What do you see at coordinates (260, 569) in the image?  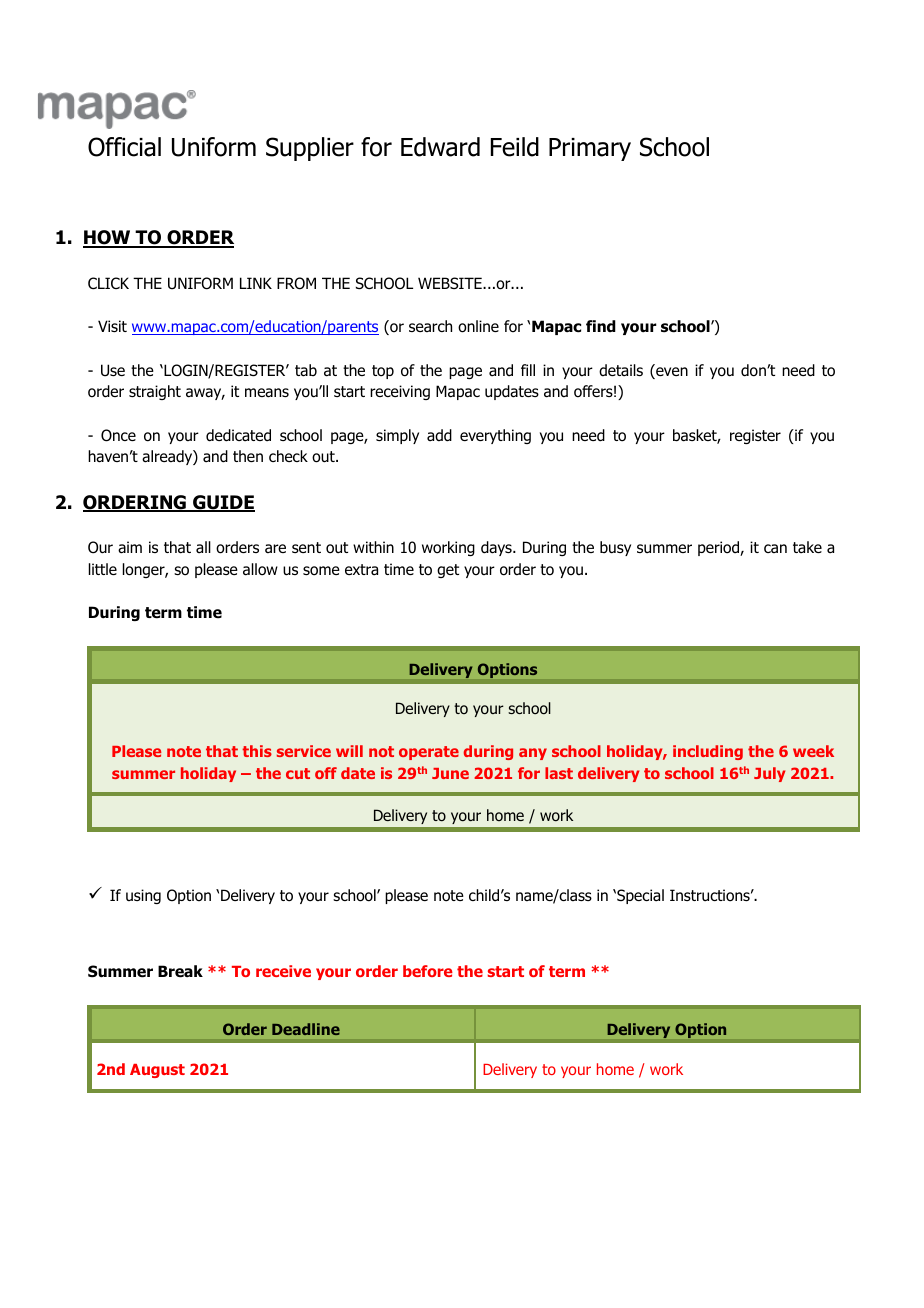 I see `allow` at bounding box center [260, 569].
